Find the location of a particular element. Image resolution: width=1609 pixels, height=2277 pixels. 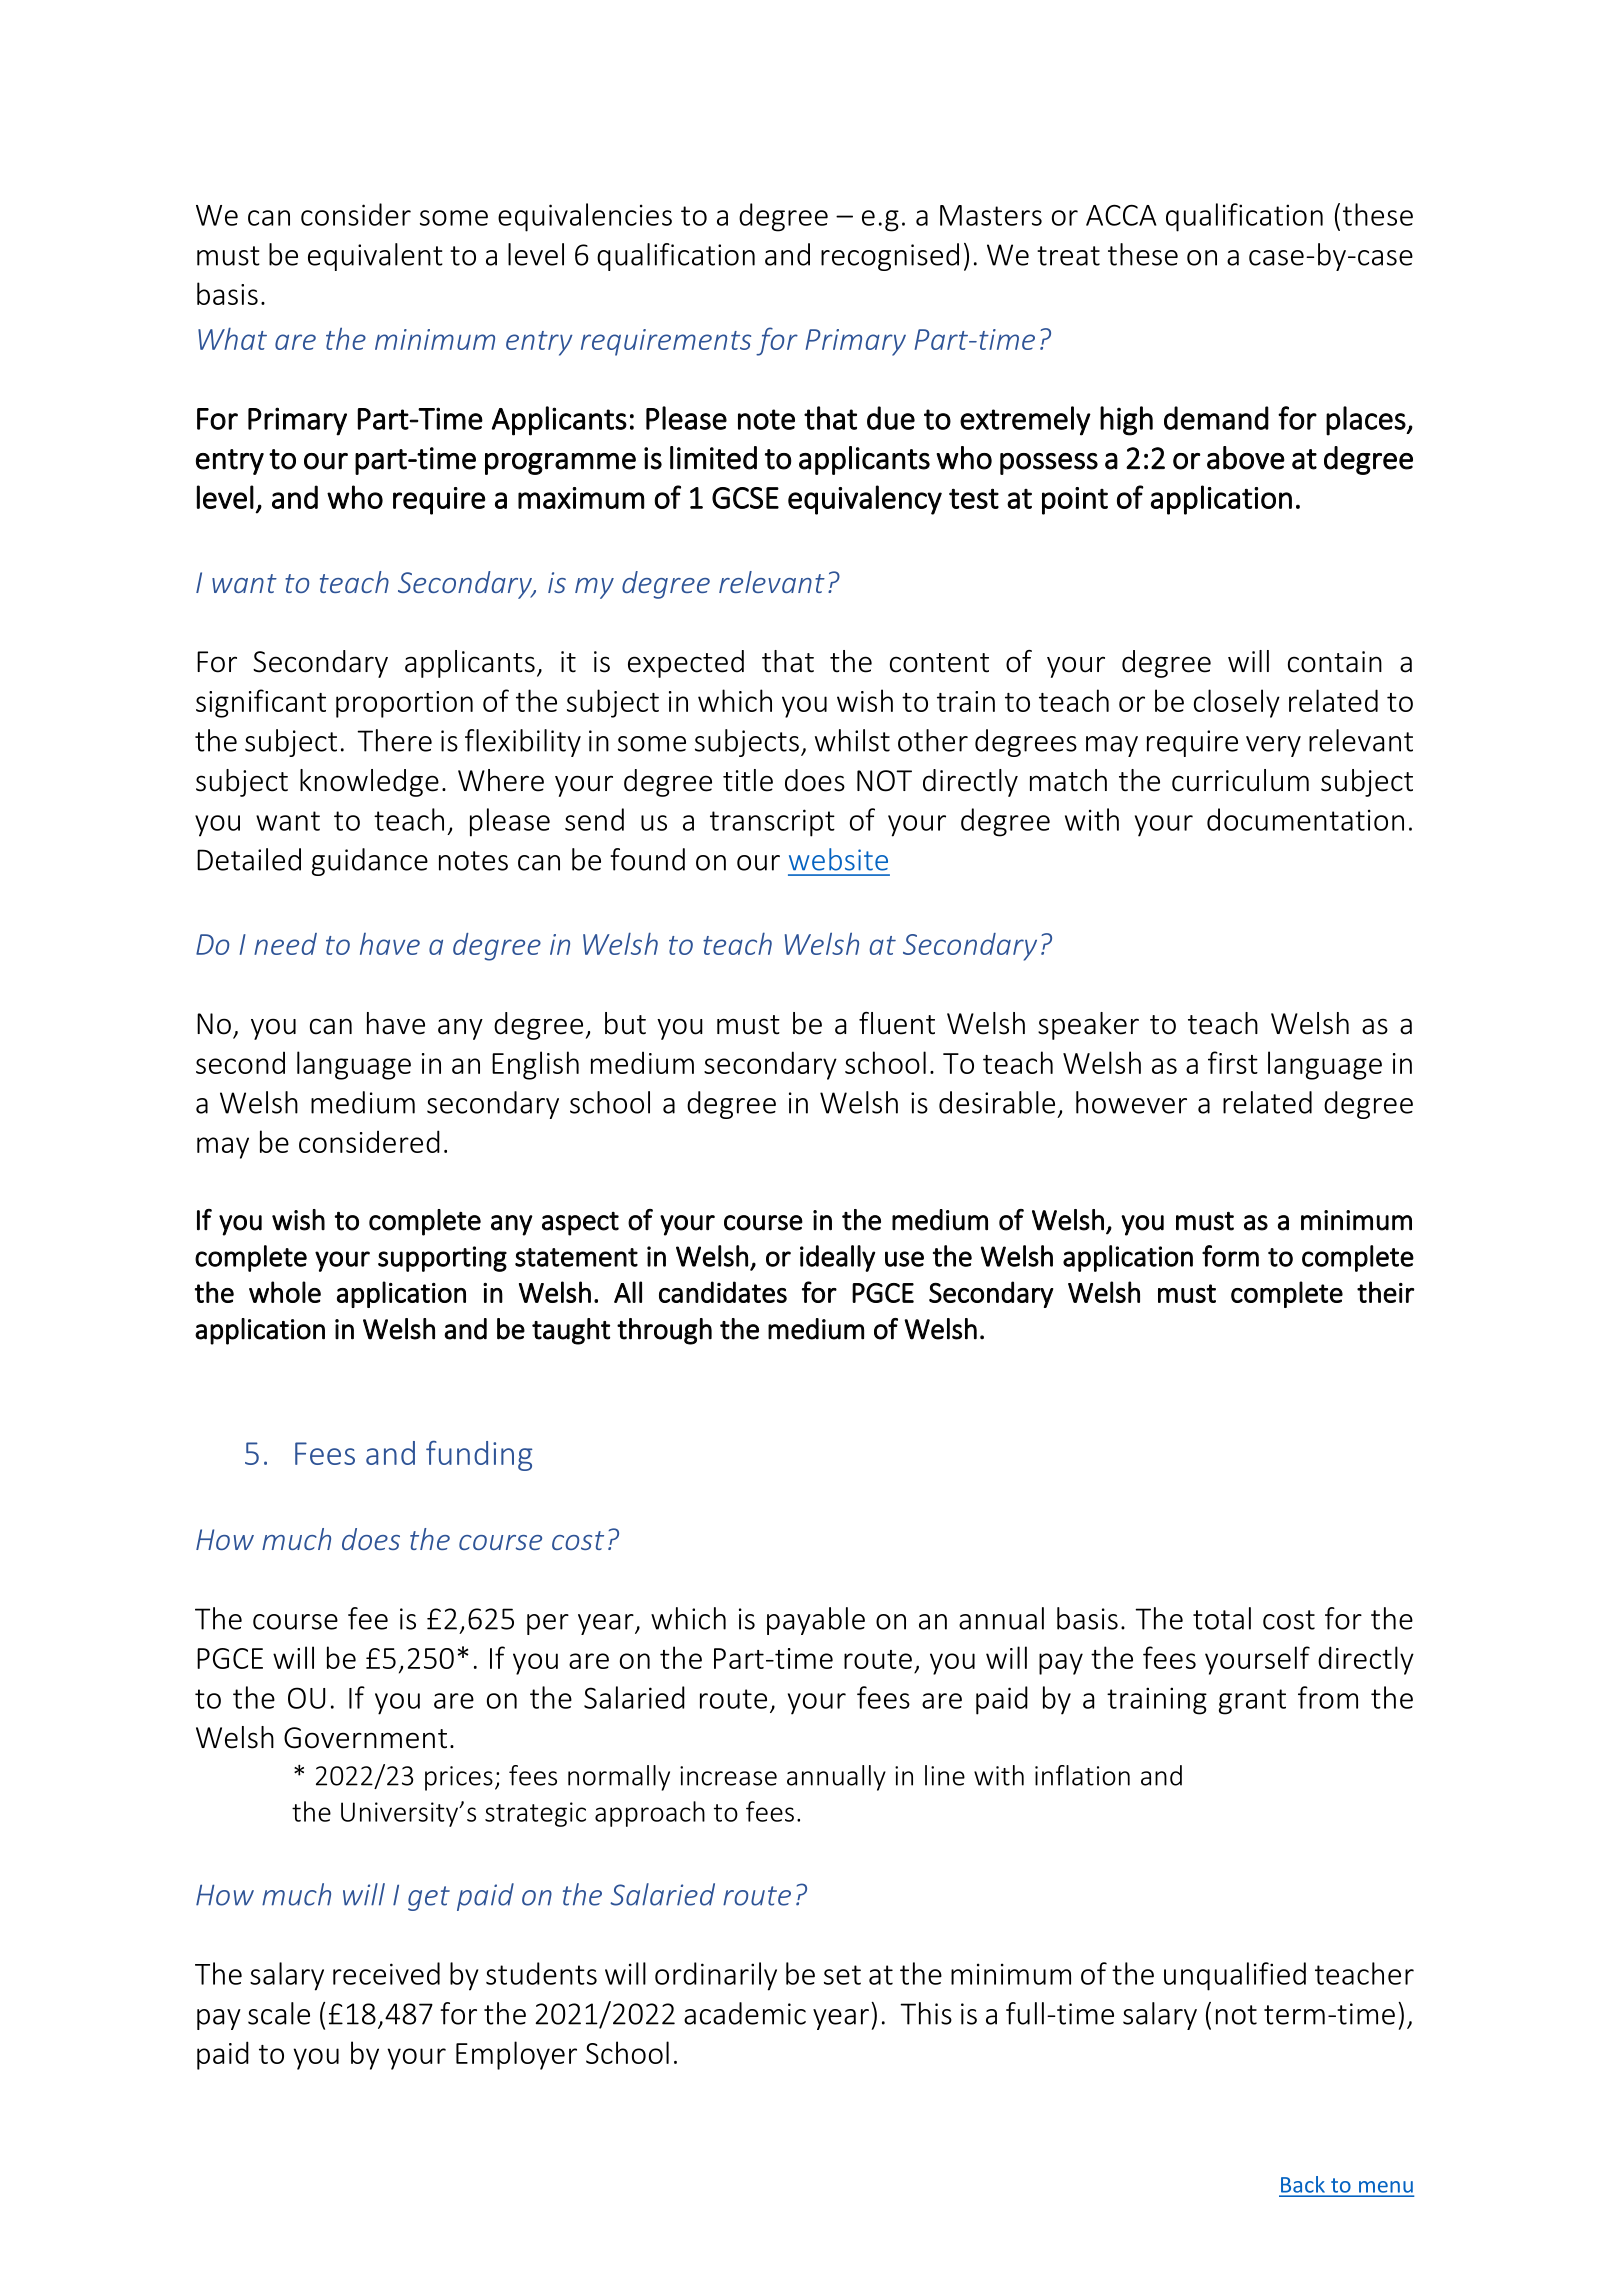

scale is located at coordinates (279, 2013).
